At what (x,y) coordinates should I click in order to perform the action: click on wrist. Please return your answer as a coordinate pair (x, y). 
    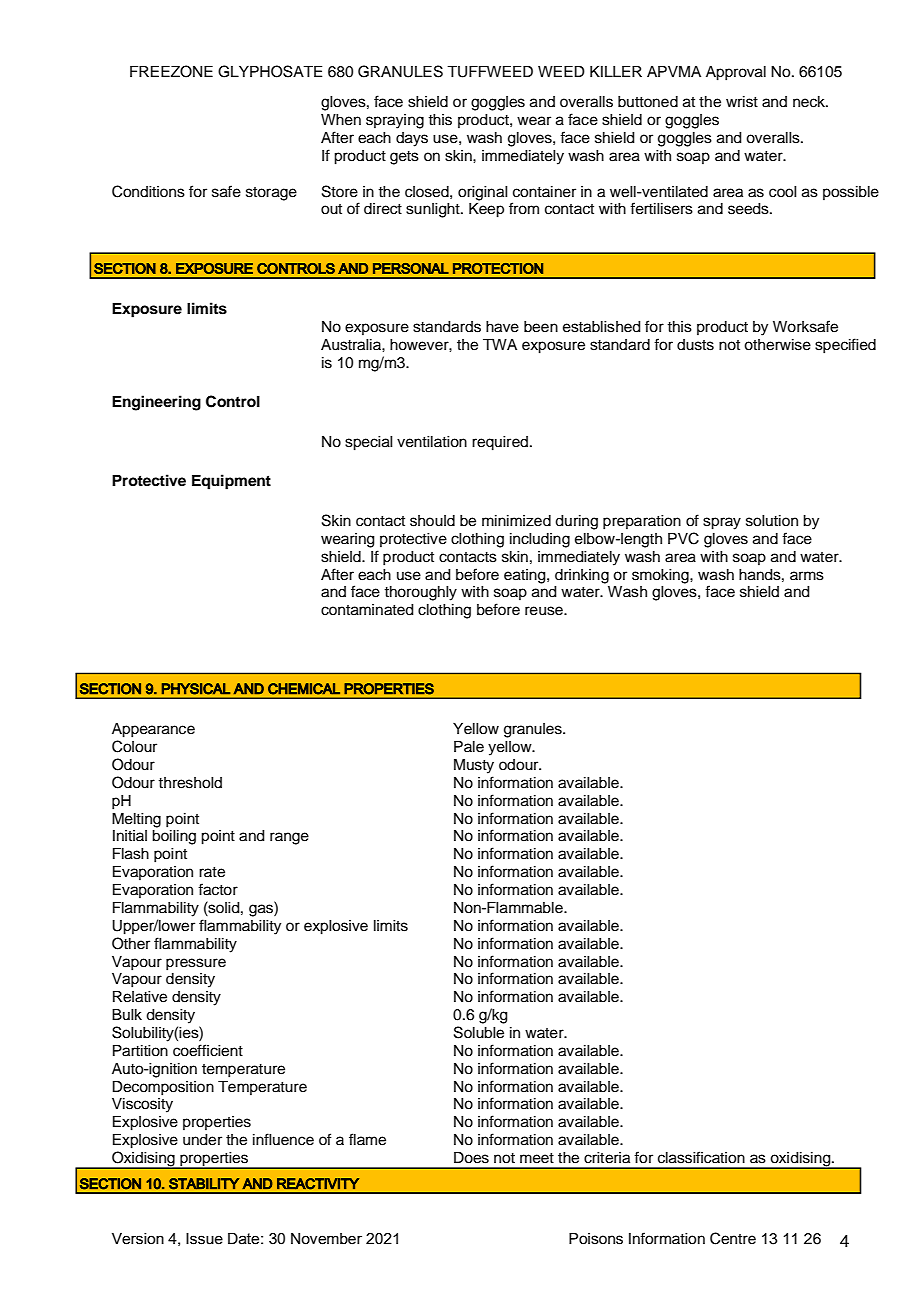
    Looking at the image, I should click on (742, 102).
